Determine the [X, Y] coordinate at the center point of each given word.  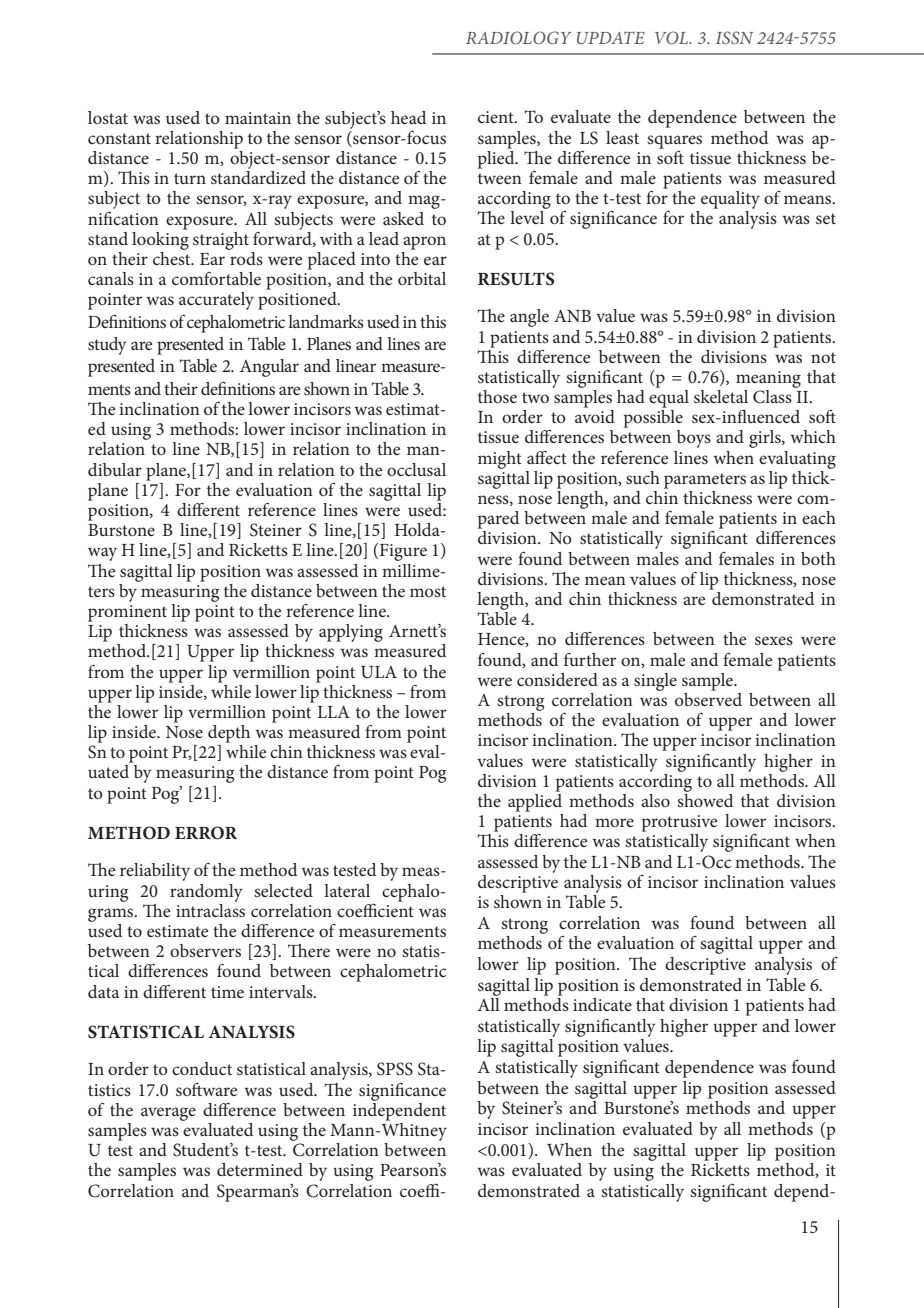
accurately [216, 301]
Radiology [519, 37]
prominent [127, 613]
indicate [602, 1004]
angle [529, 318]
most [428, 591]
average [168, 1114]
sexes [774, 640]
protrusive [679, 823]
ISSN [734, 37]
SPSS [395, 1069]
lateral [347, 890]
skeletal [721, 396]
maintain [258, 118]
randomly [206, 893]
